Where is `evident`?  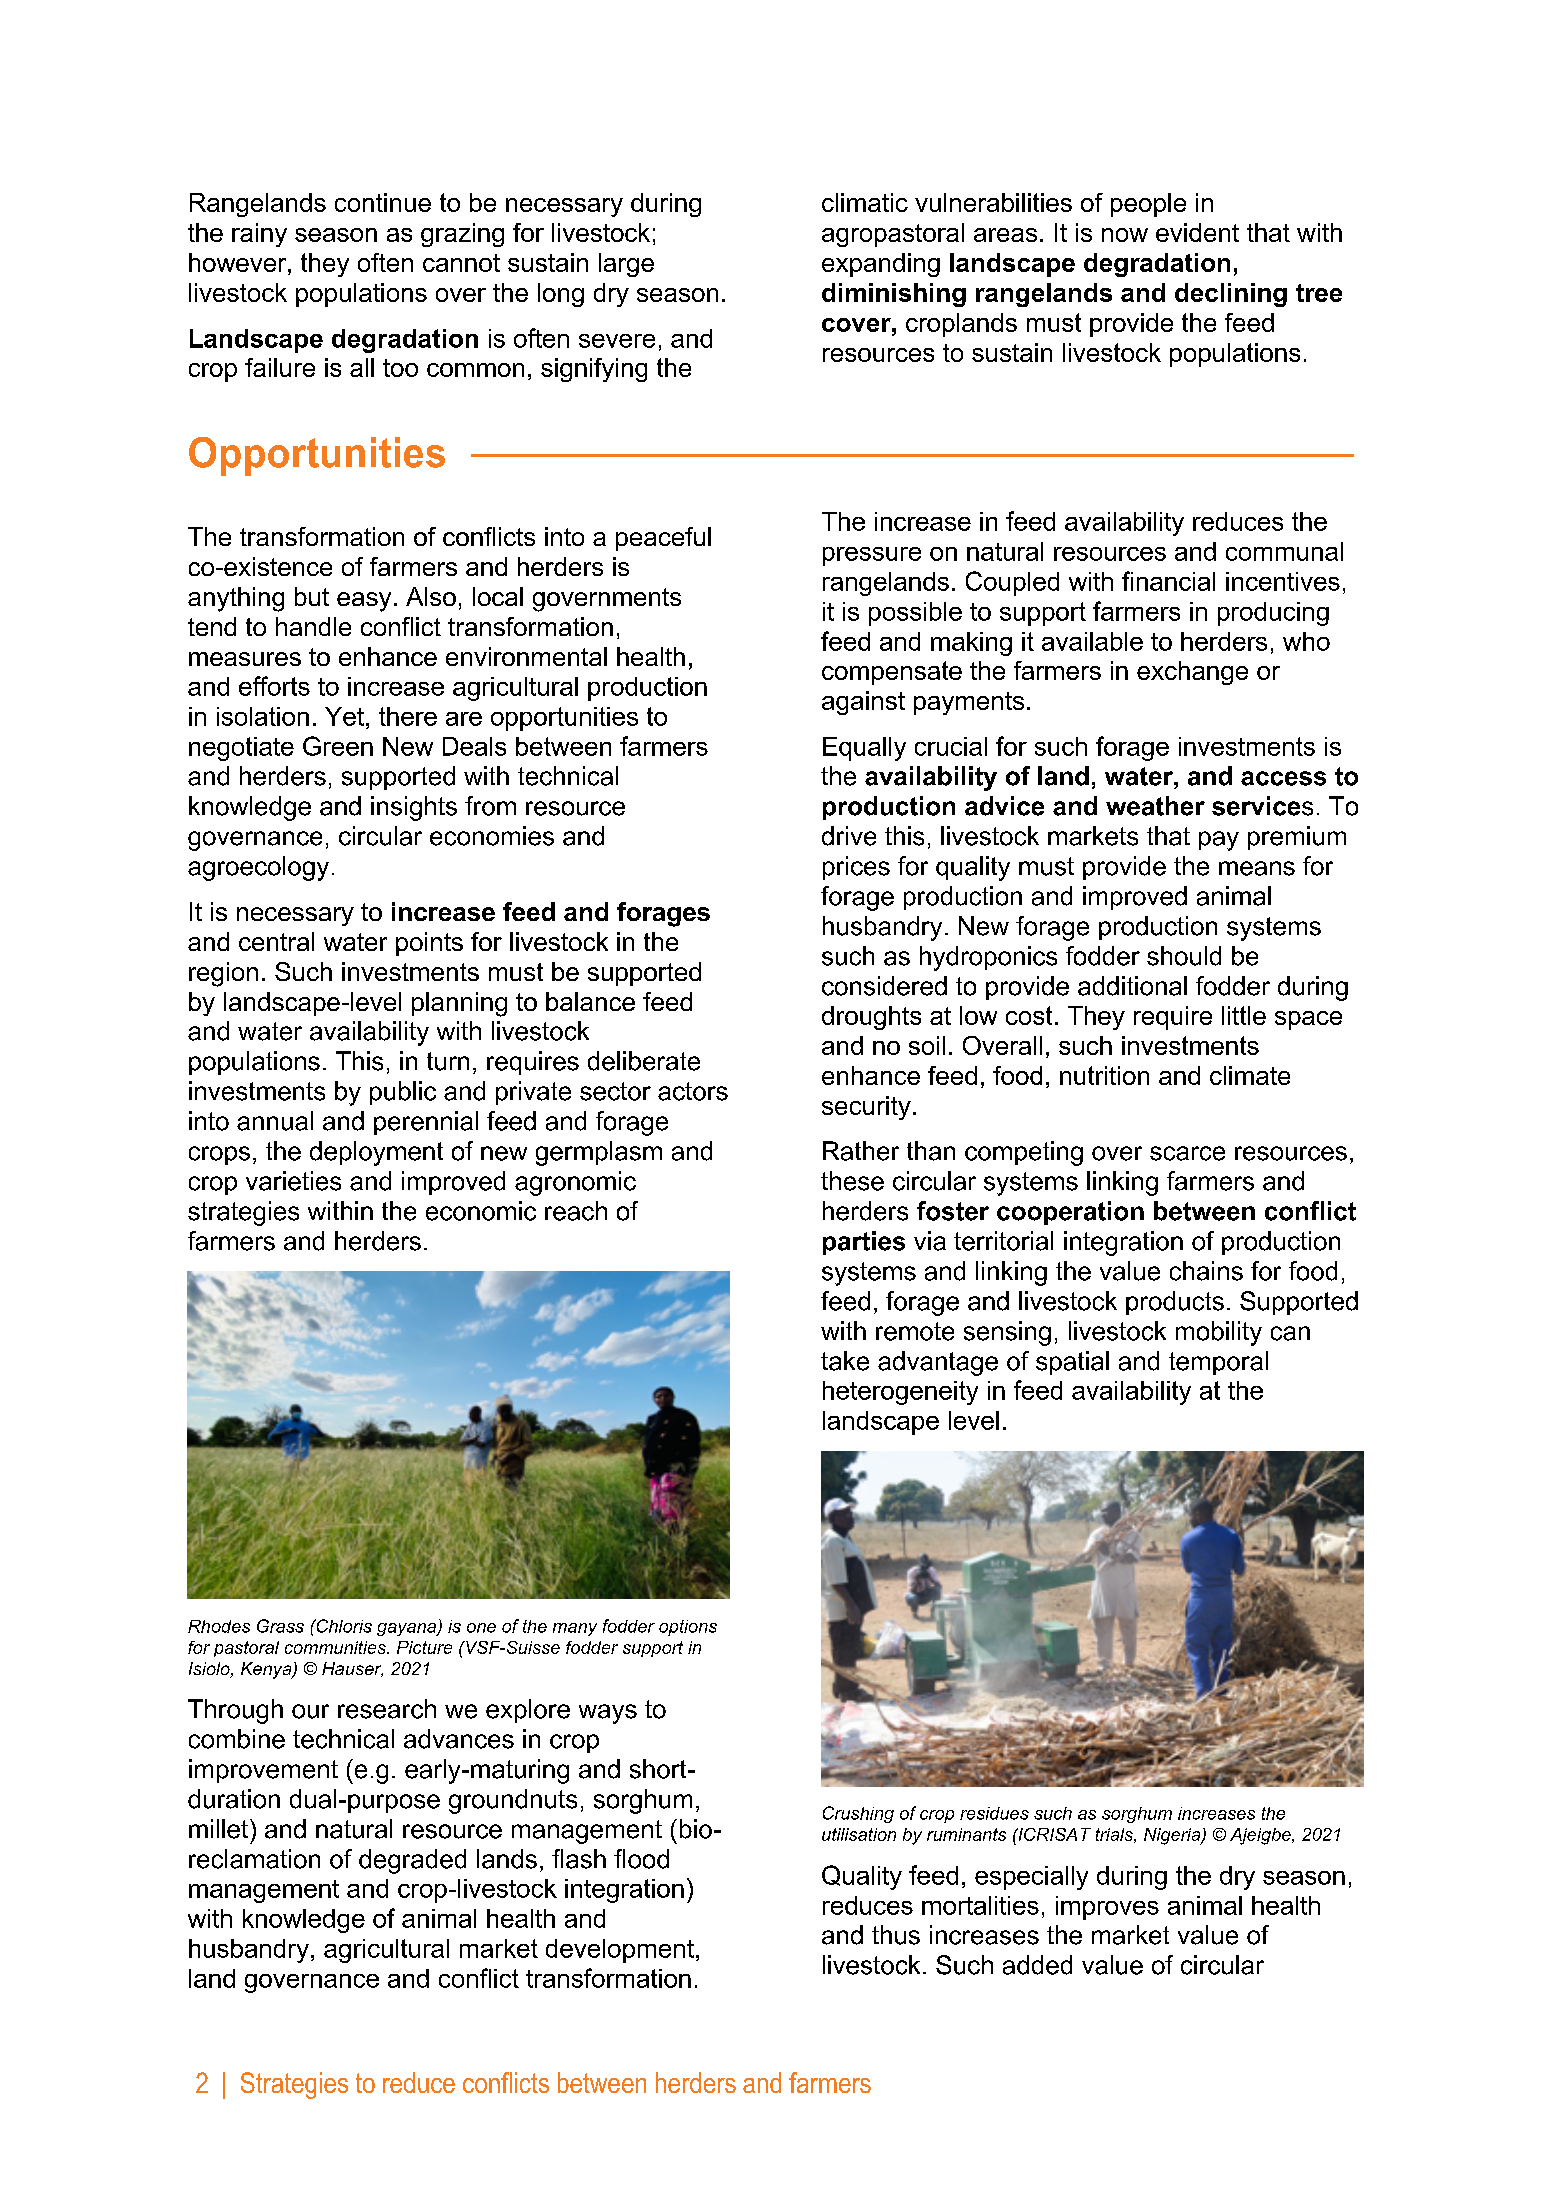
evident is located at coordinates (1197, 232).
